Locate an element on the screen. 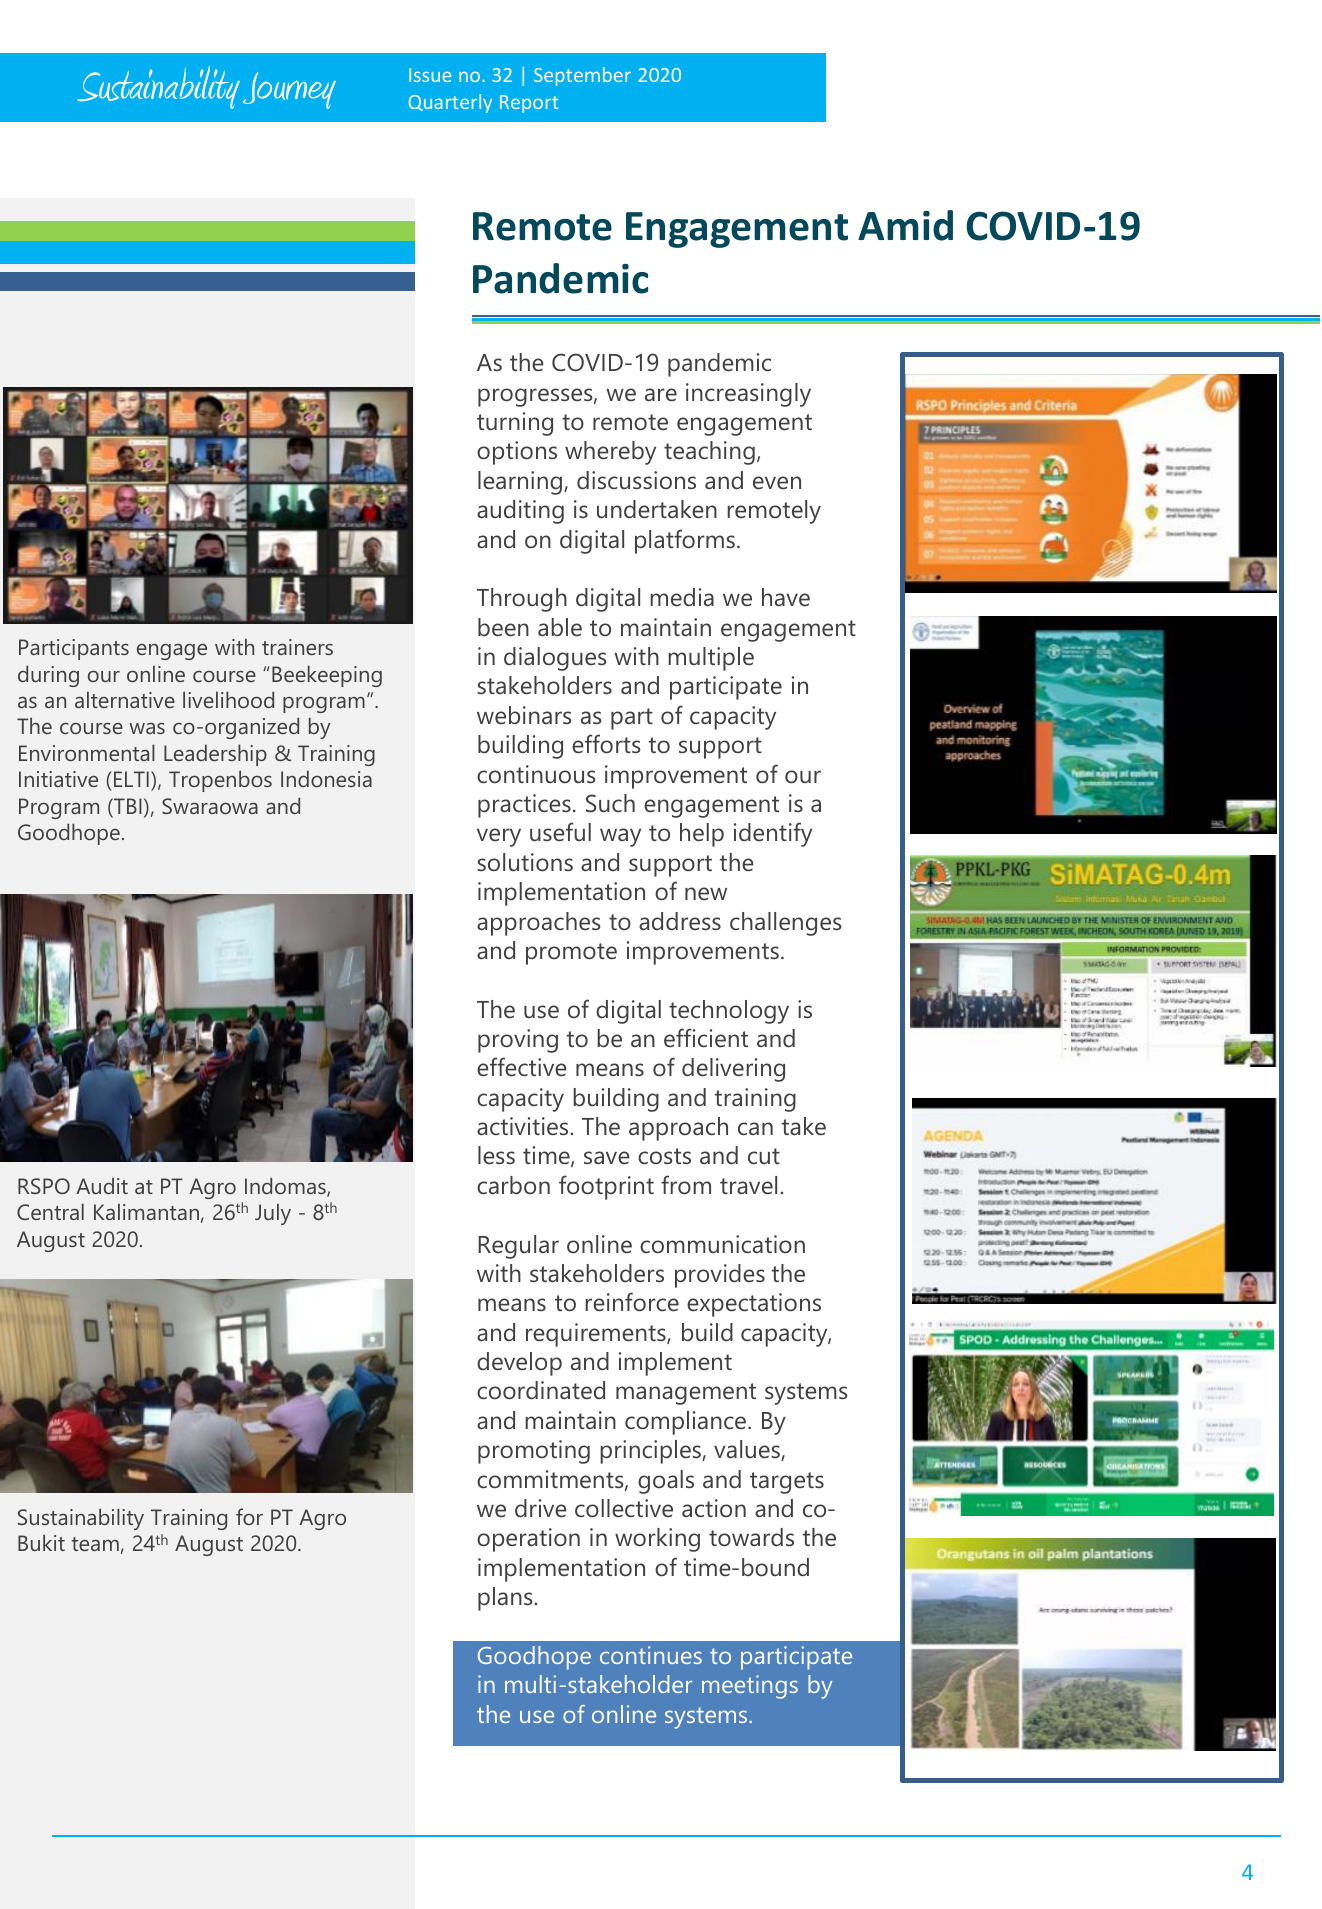  TBI is located at coordinates (127, 807).
